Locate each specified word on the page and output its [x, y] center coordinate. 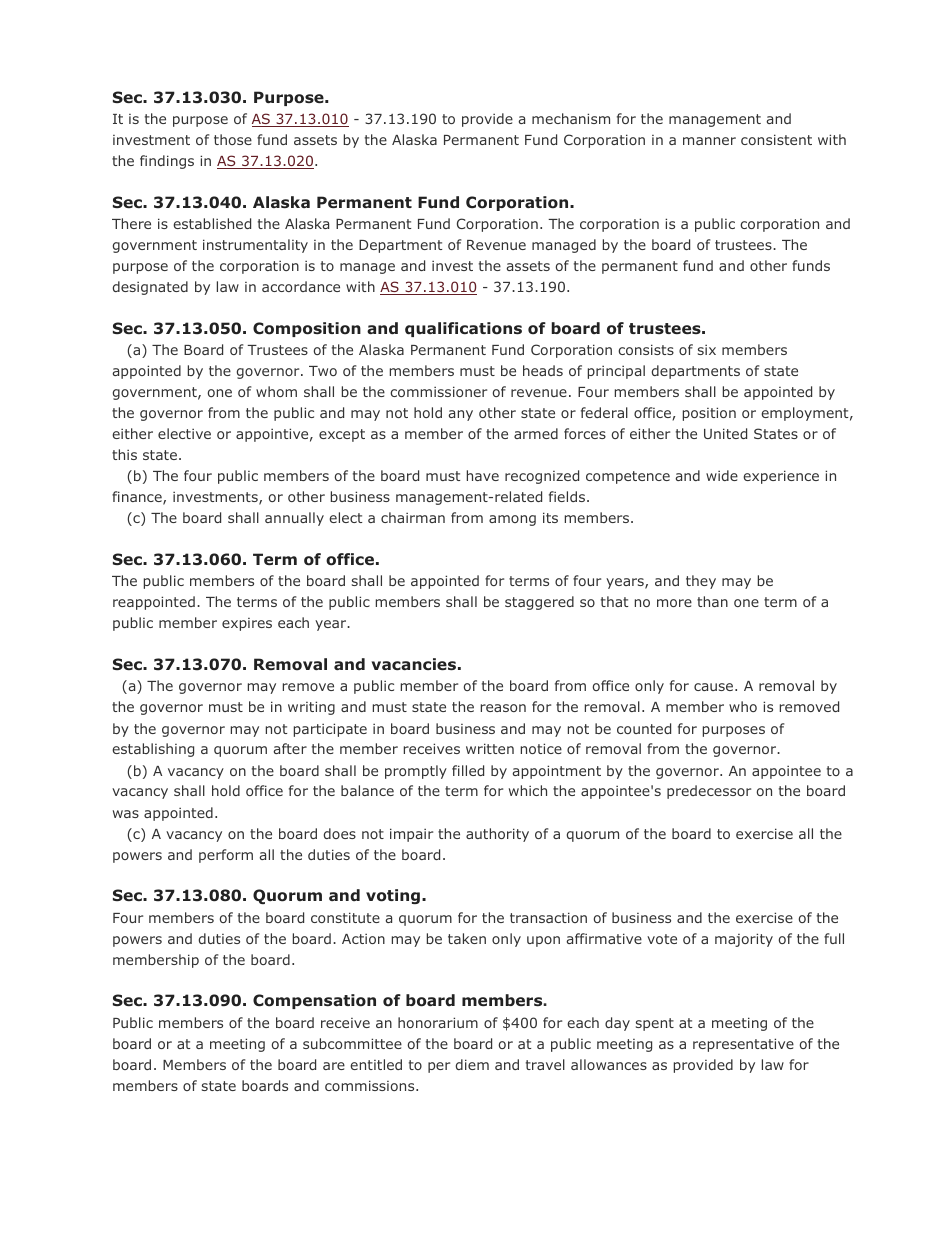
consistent [776, 139]
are [334, 1066]
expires [247, 624]
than [712, 601]
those [233, 139]
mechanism [571, 118]
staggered [539, 603]
